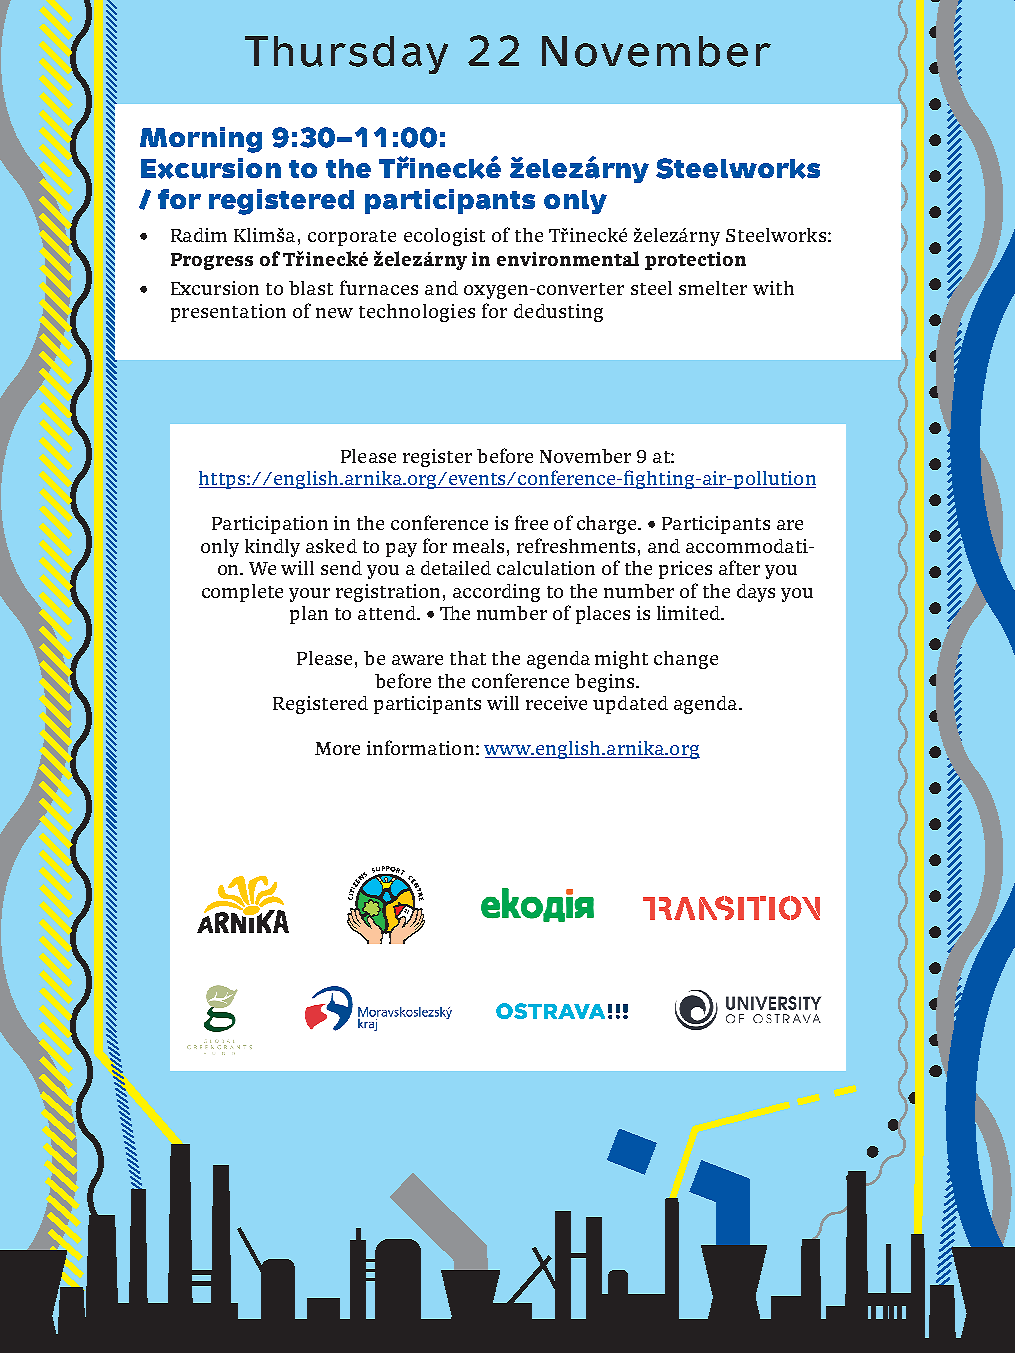 The width and height of the page is (1015, 1353). What do you see at coordinates (337, 748) in the page?
I see `More` at bounding box center [337, 748].
